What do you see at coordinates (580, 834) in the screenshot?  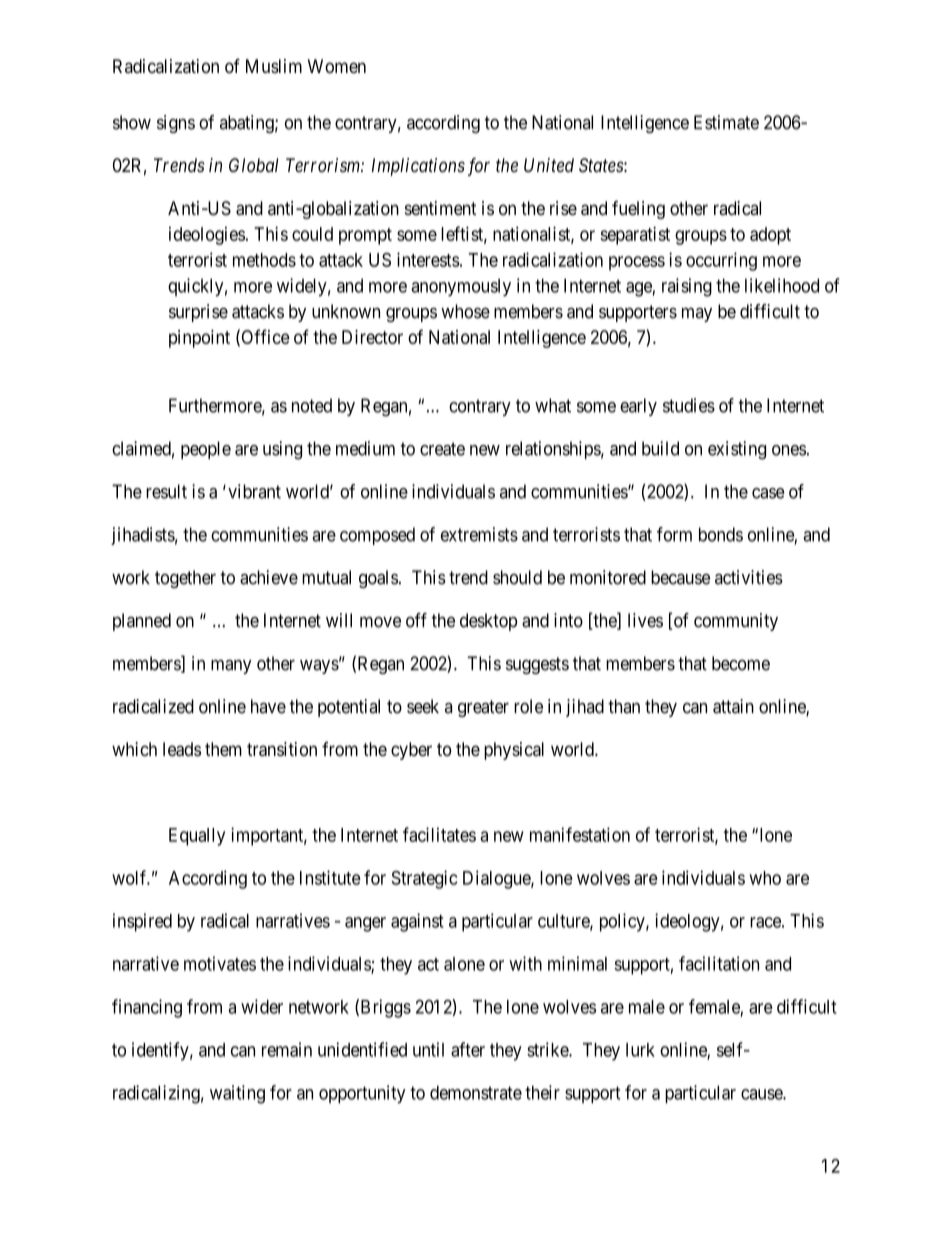 I see `manifestation` at bounding box center [580, 834].
